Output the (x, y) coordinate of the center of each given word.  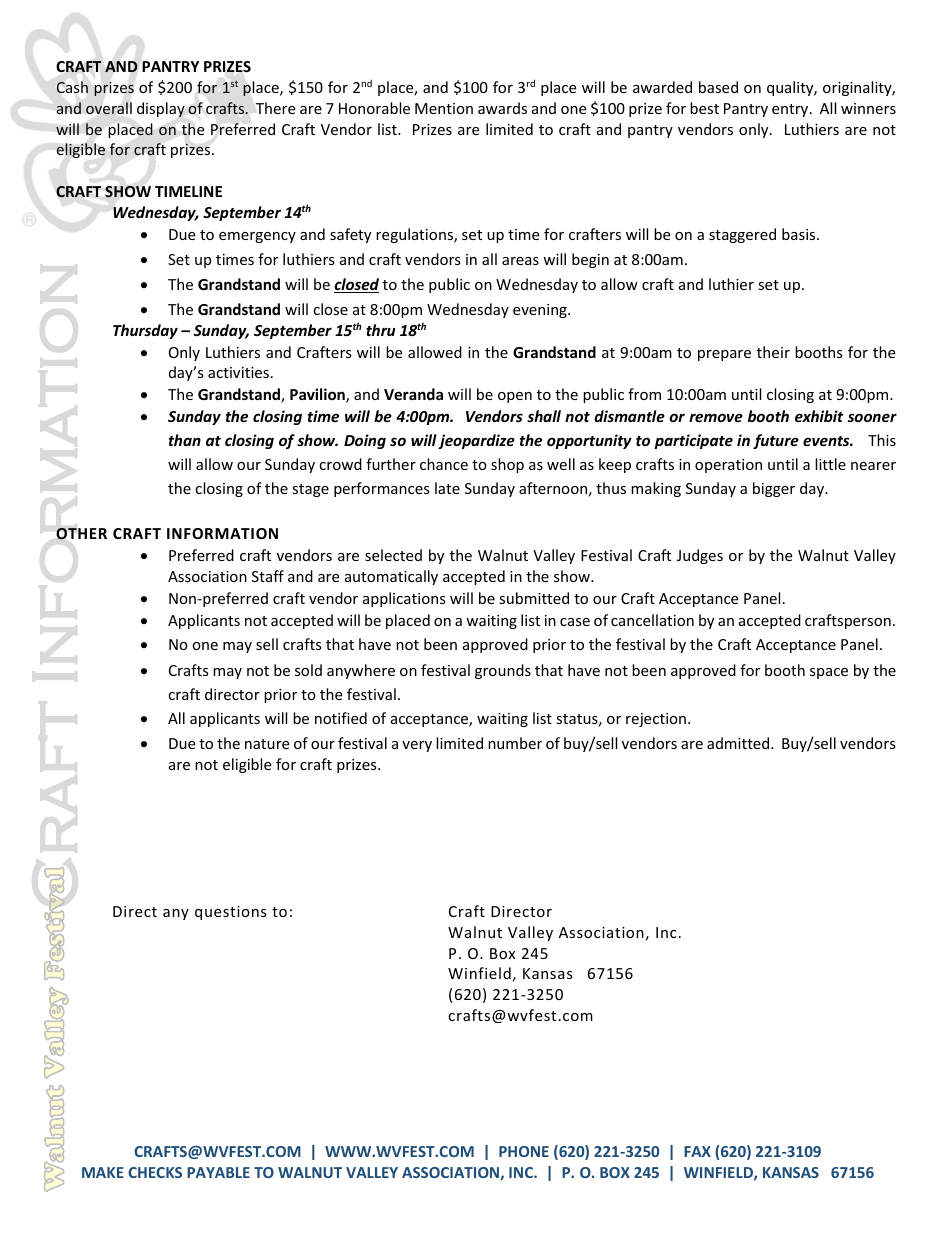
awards (502, 108)
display (161, 109)
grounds (503, 671)
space (829, 673)
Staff (268, 576)
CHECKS (155, 1172)
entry (791, 110)
